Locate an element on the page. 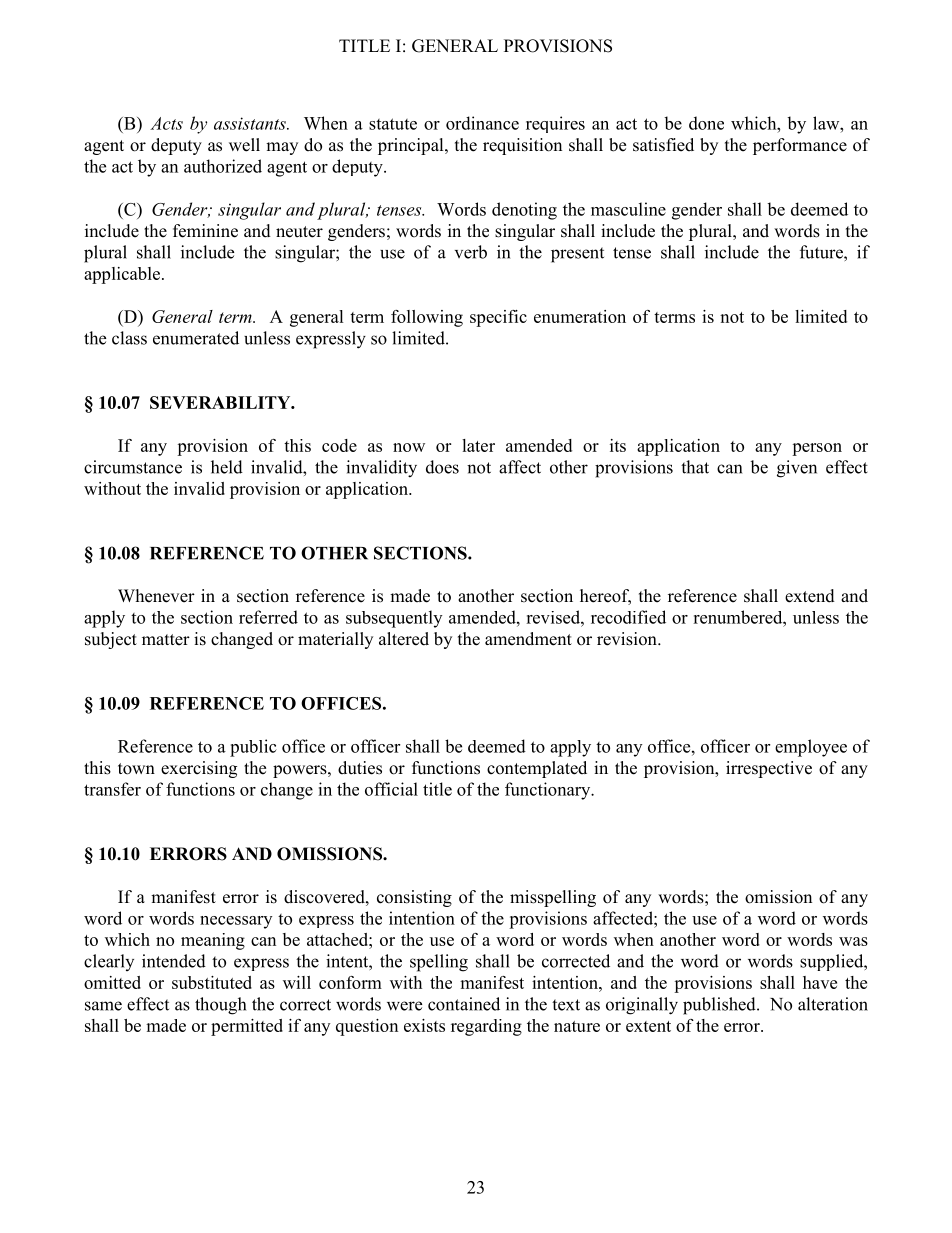  held is located at coordinates (227, 467).
